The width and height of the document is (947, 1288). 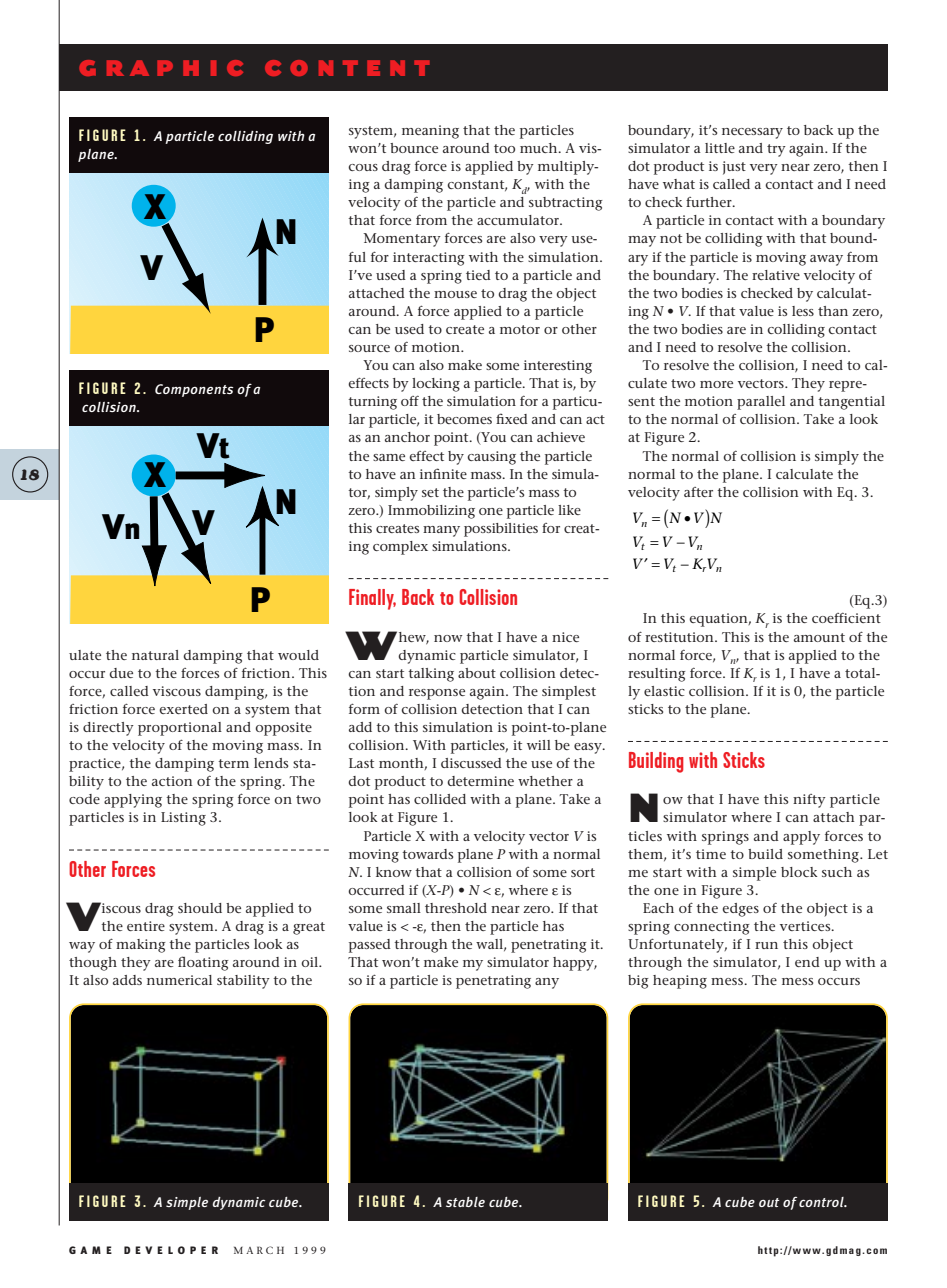 I want to click on towards, so click(x=427, y=854).
